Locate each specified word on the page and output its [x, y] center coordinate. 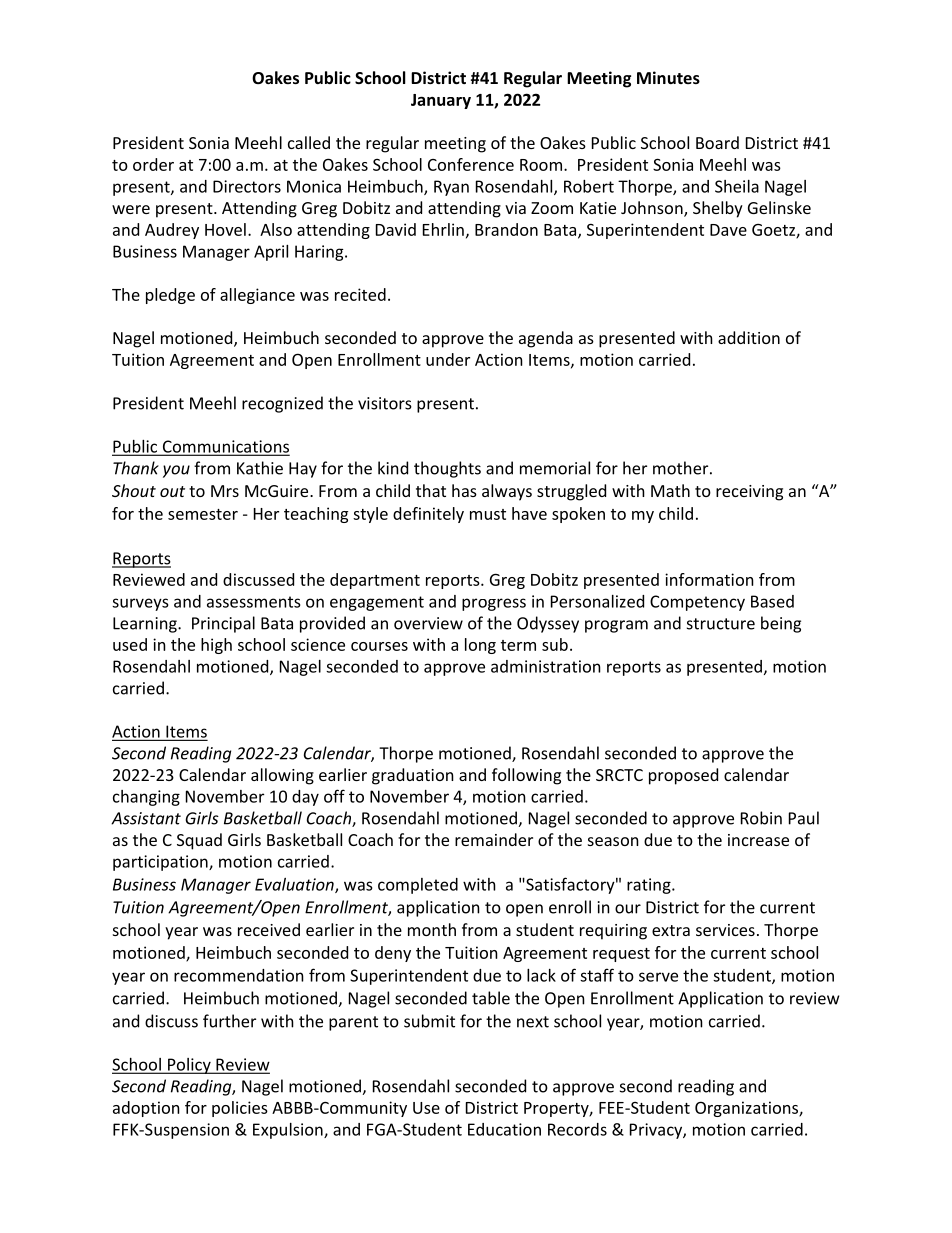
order [153, 164]
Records [577, 1129]
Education [504, 1129]
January [441, 101]
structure [721, 624]
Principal [223, 624]
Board [717, 142]
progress [494, 604]
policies [240, 1109]
